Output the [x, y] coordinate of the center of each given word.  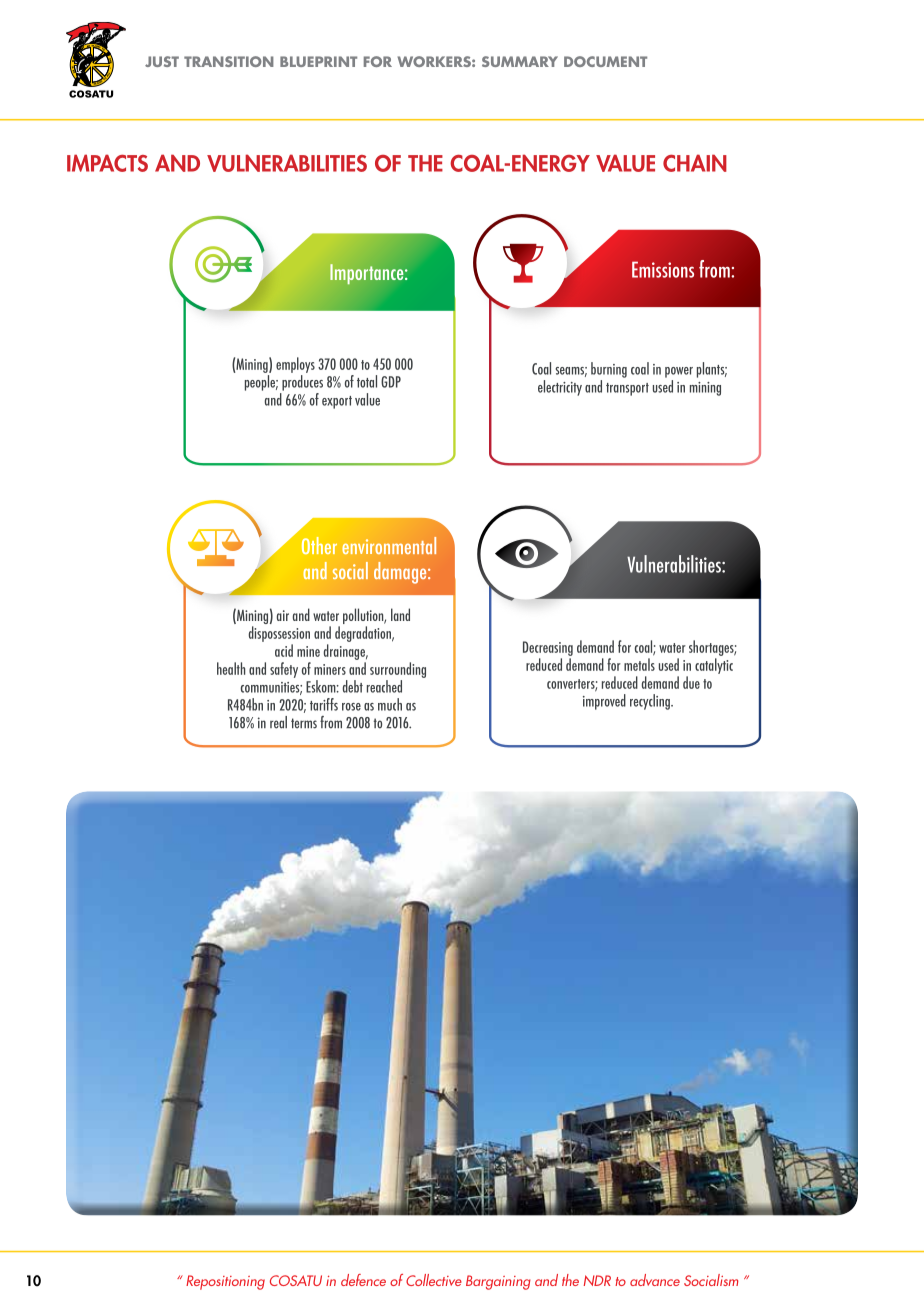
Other [319, 545]
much [390, 704]
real [278, 722]
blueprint [318, 61]
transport [627, 389]
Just [162, 61]
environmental [389, 545]
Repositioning [225, 1282]
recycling [651, 702]
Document [605, 61]
